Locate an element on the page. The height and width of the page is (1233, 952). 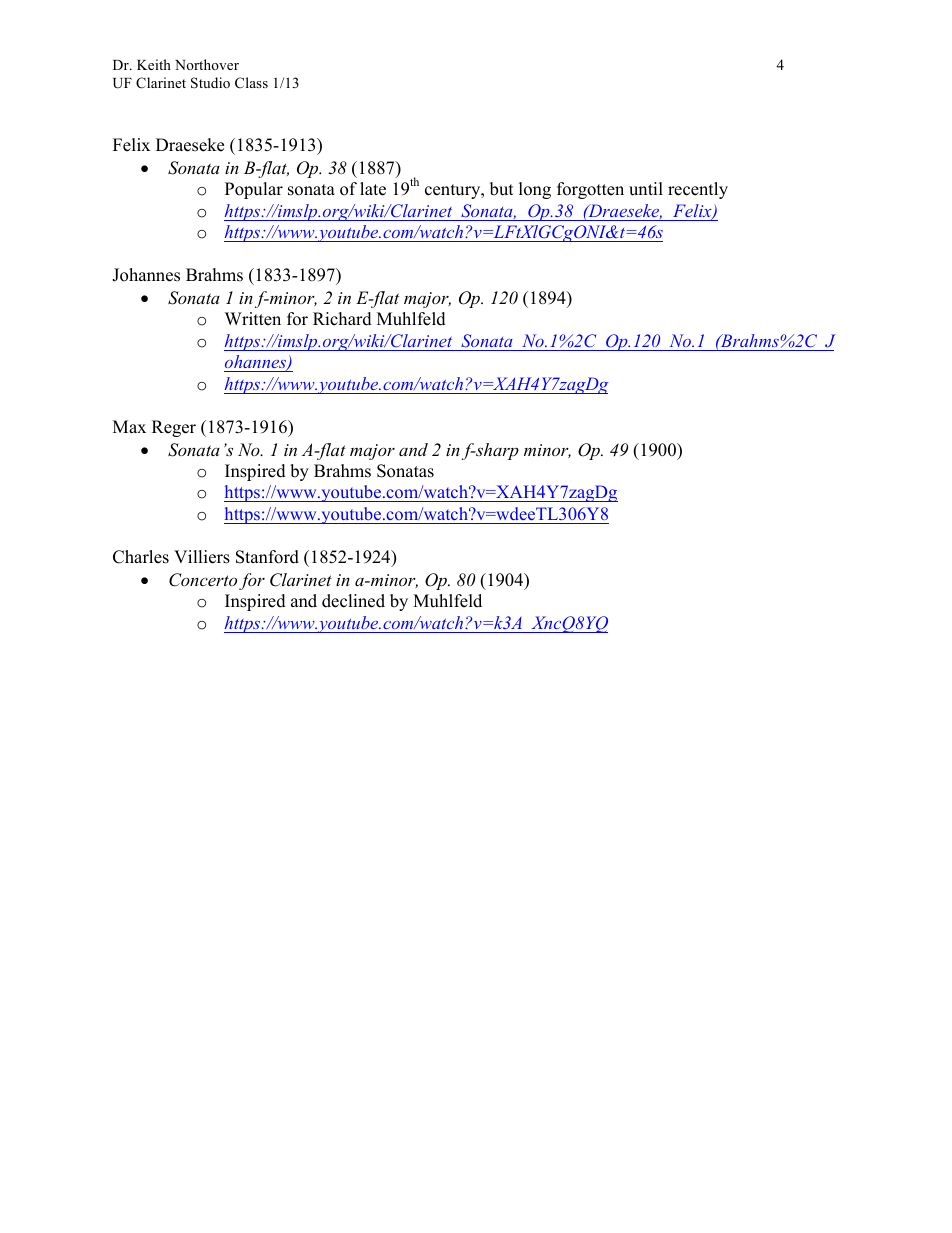
century is located at coordinates (454, 191).
